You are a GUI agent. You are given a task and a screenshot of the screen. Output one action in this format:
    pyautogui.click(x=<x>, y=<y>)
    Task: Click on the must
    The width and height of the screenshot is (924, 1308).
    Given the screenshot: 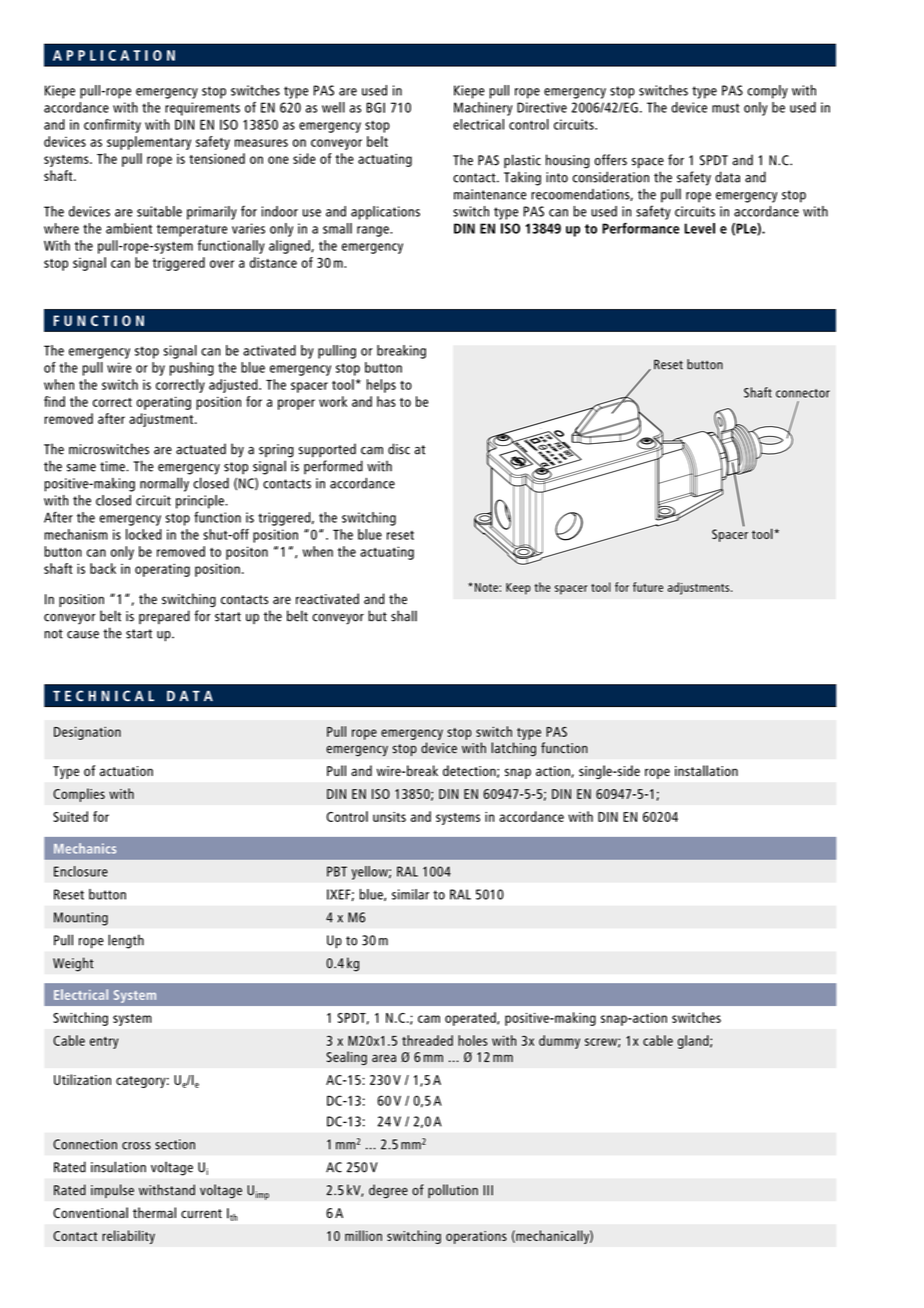 What is the action you would take?
    pyautogui.click(x=725, y=108)
